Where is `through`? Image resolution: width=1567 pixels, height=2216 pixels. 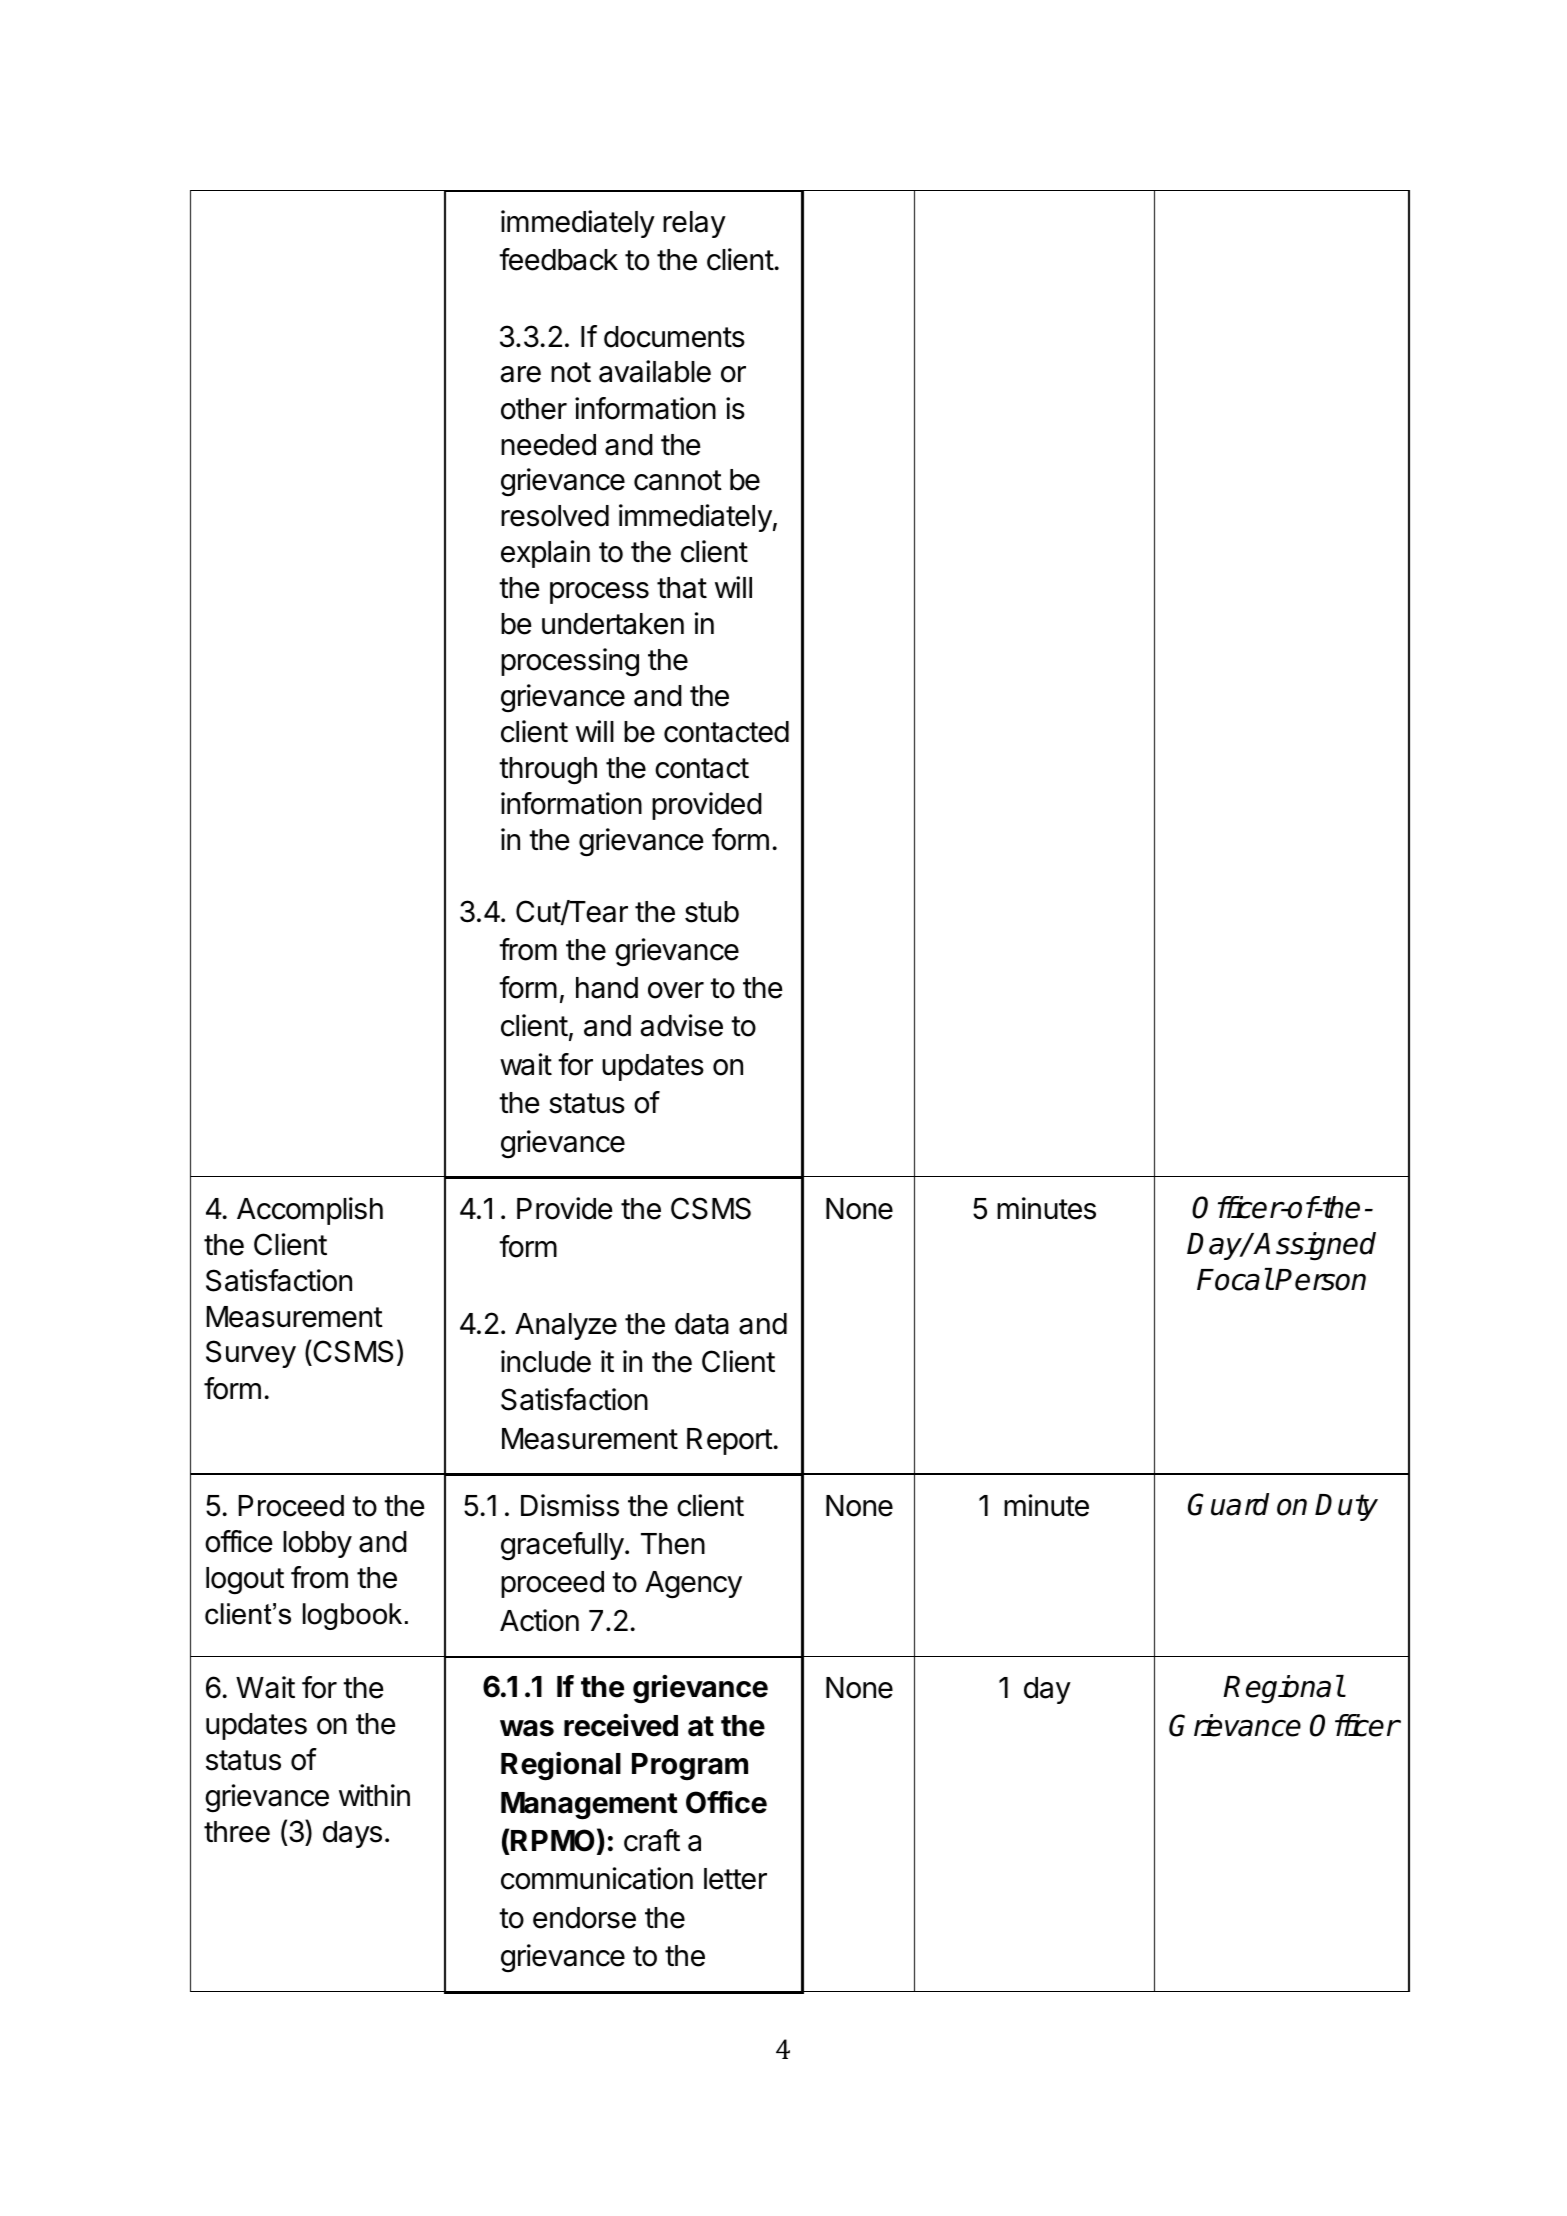
through is located at coordinates (548, 771).
